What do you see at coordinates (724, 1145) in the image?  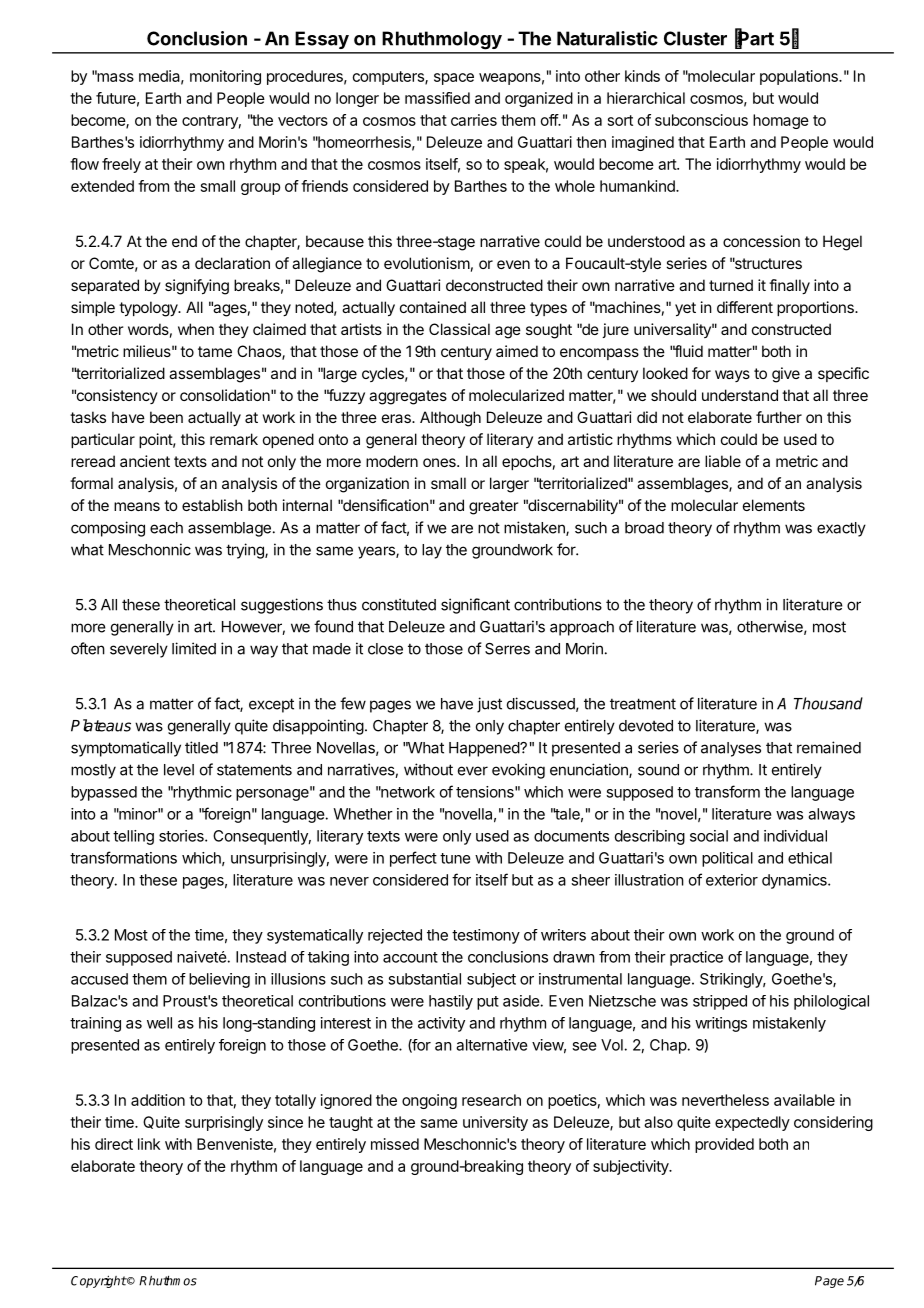 I see `provided` at bounding box center [724, 1145].
